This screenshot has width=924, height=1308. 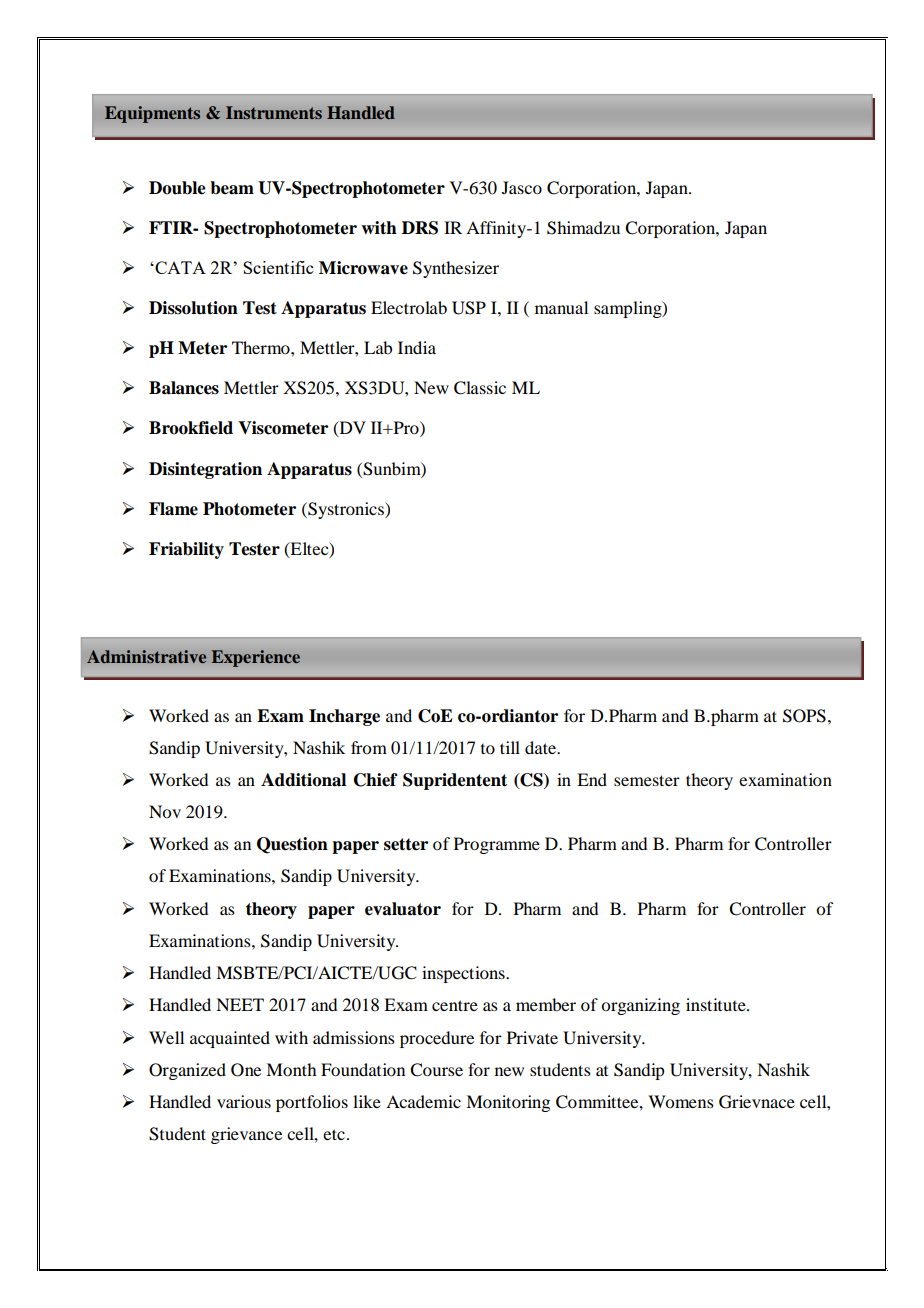 I want to click on till, so click(x=510, y=747).
